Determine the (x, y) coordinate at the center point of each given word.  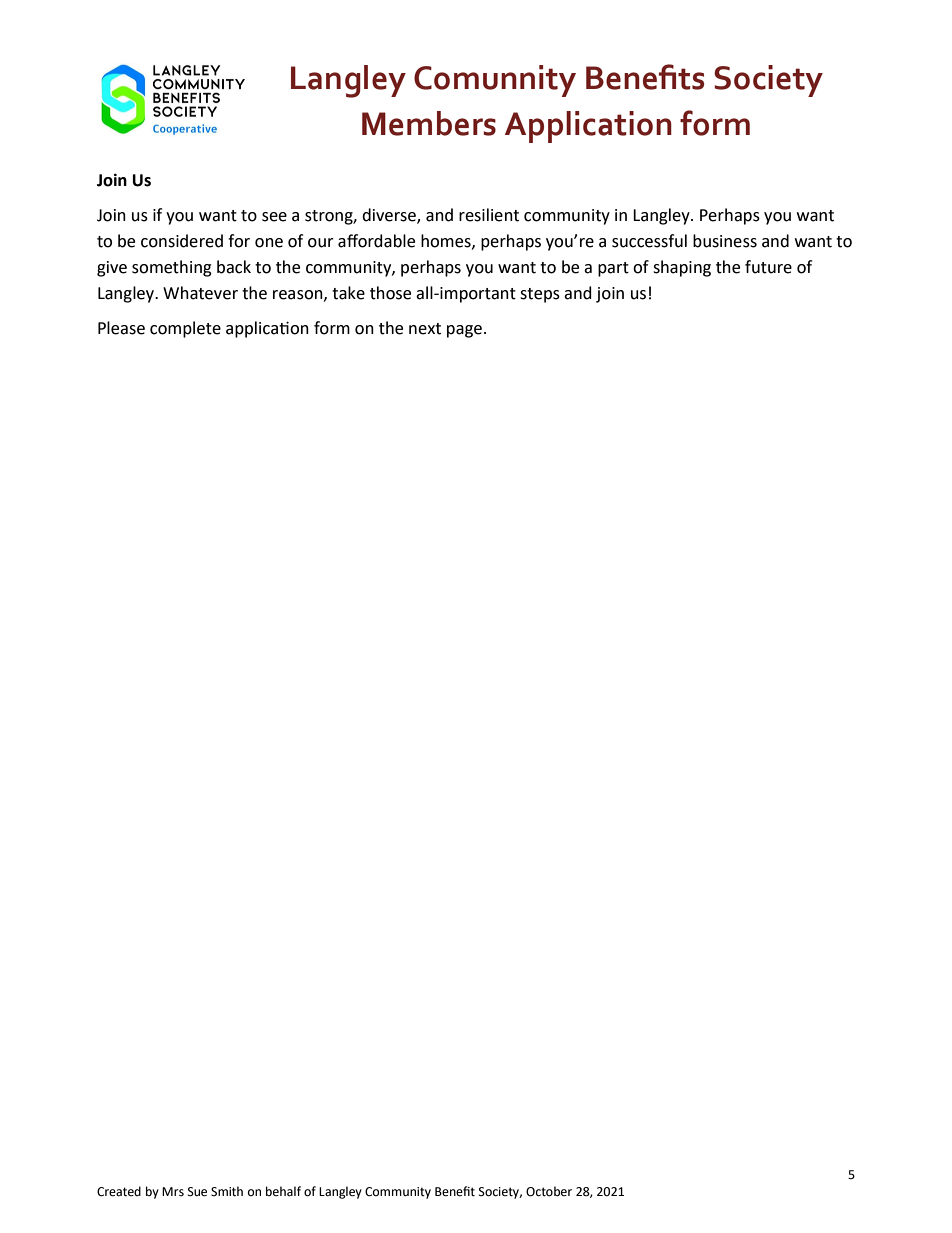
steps (540, 295)
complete (185, 329)
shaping (682, 268)
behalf (283, 1191)
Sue (197, 1192)
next (425, 329)
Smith (227, 1191)
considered (182, 241)
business (725, 241)
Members (429, 123)
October (549, 1191)
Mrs (173, 1192)
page (464, 331)
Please (121, 328)
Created (119, 1191)
